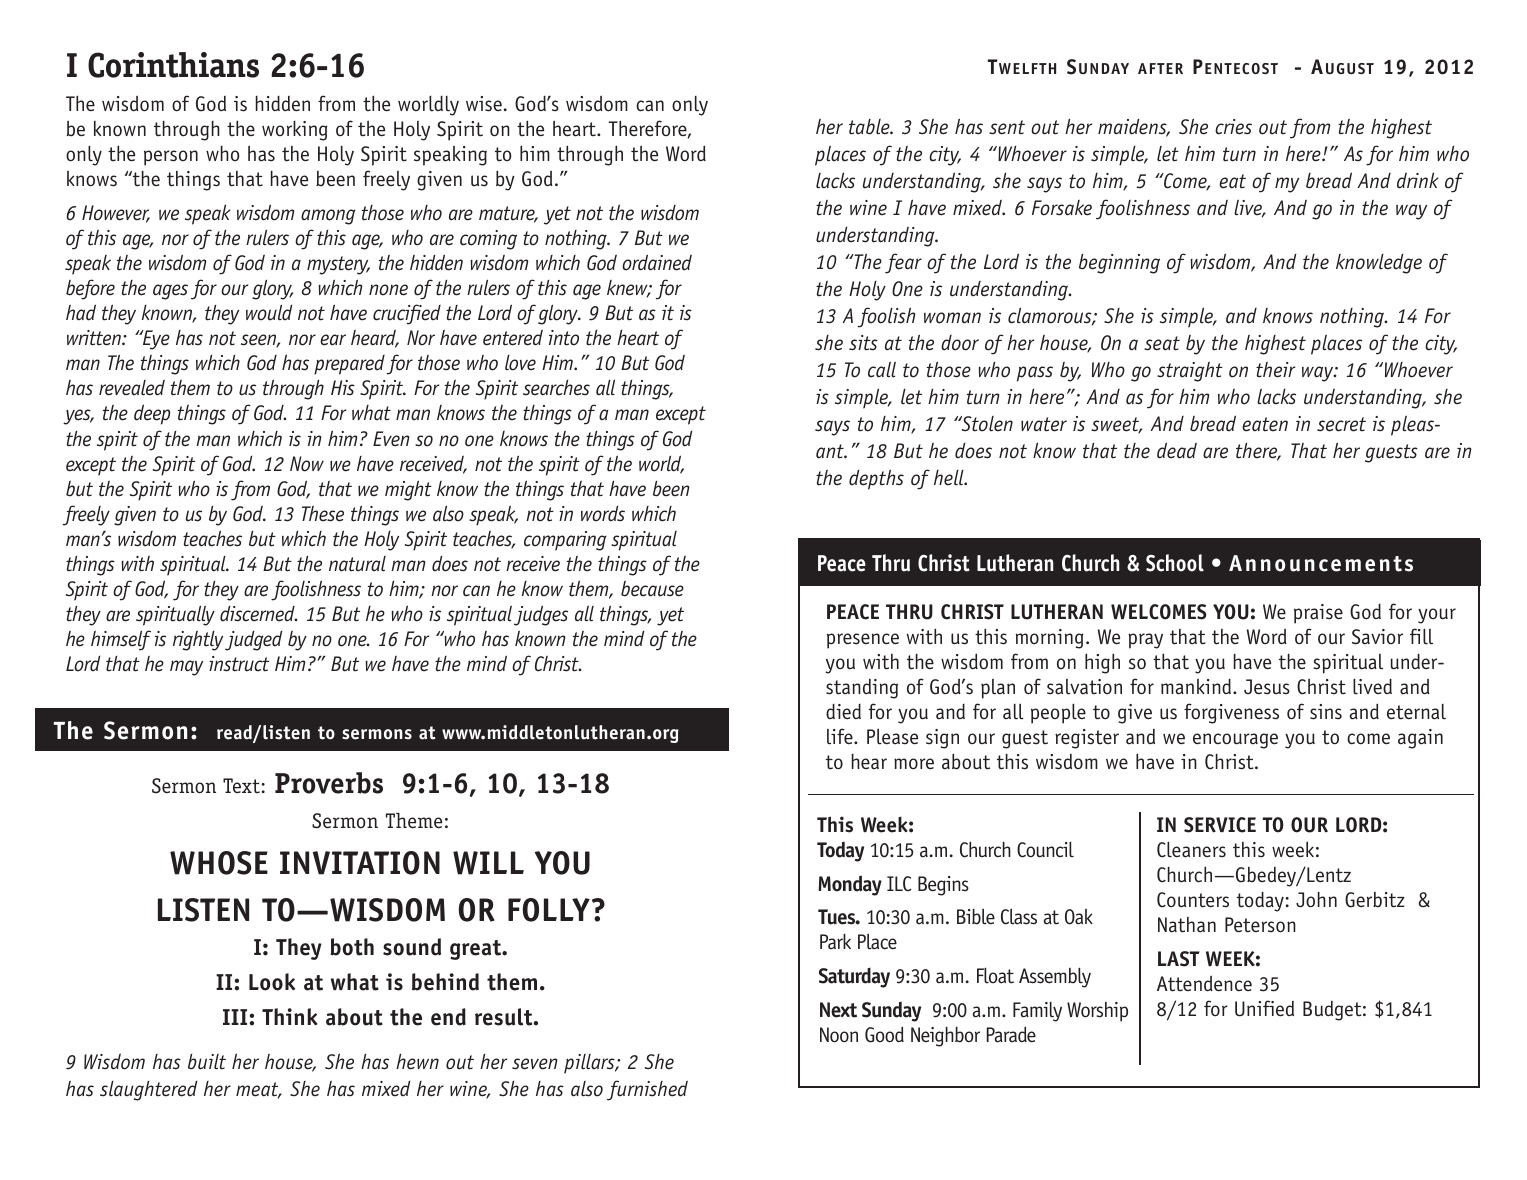 This page has width=1527, height=1180. What do you see at coordinates (1233, 127) in the page?
I see `cries` at bounding box center [1233, 127].
